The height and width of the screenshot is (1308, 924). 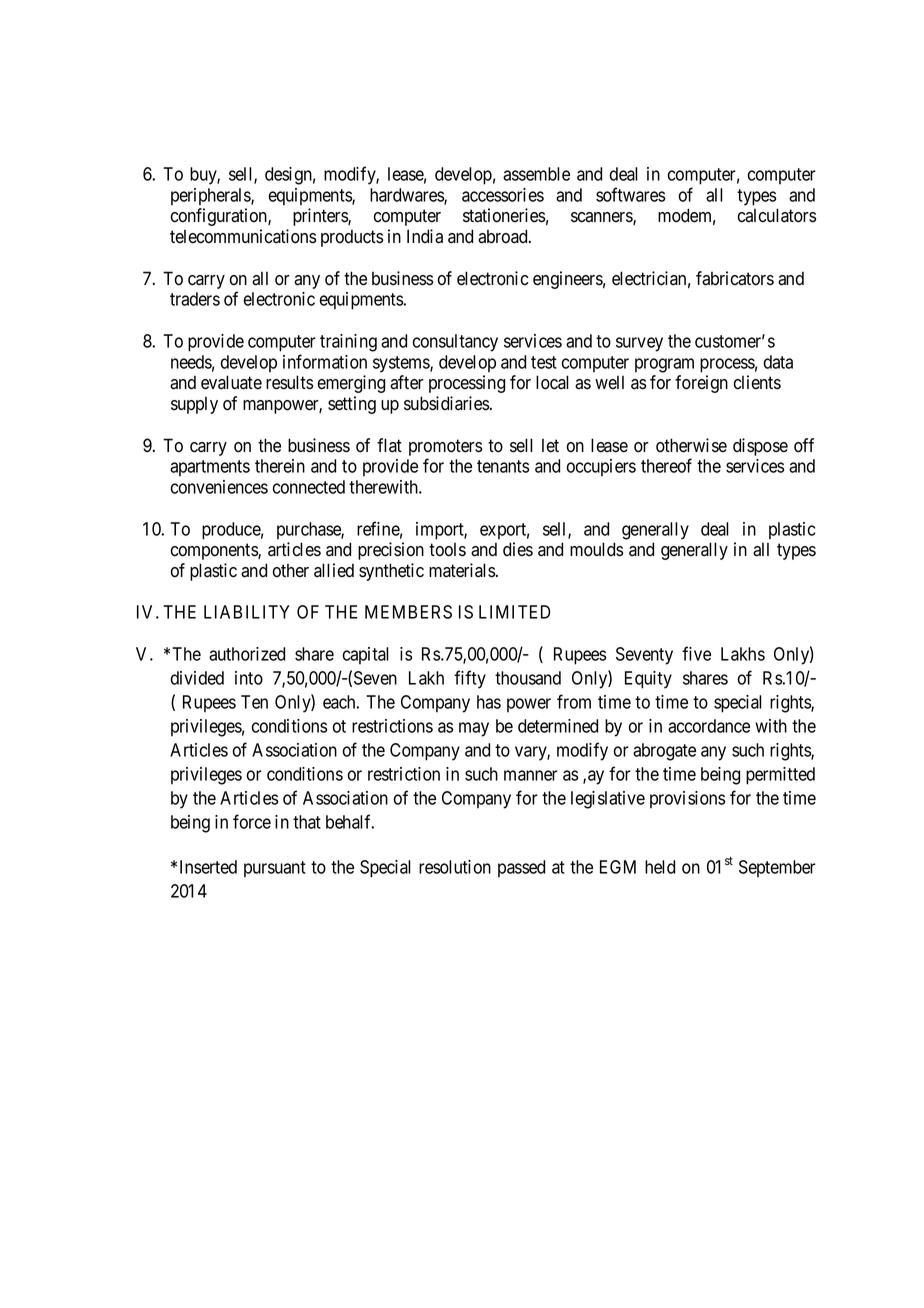 What do you see at coordinates (503, 195) in the screenshot?
I see `accessories` at bounding box center [503, 195].
